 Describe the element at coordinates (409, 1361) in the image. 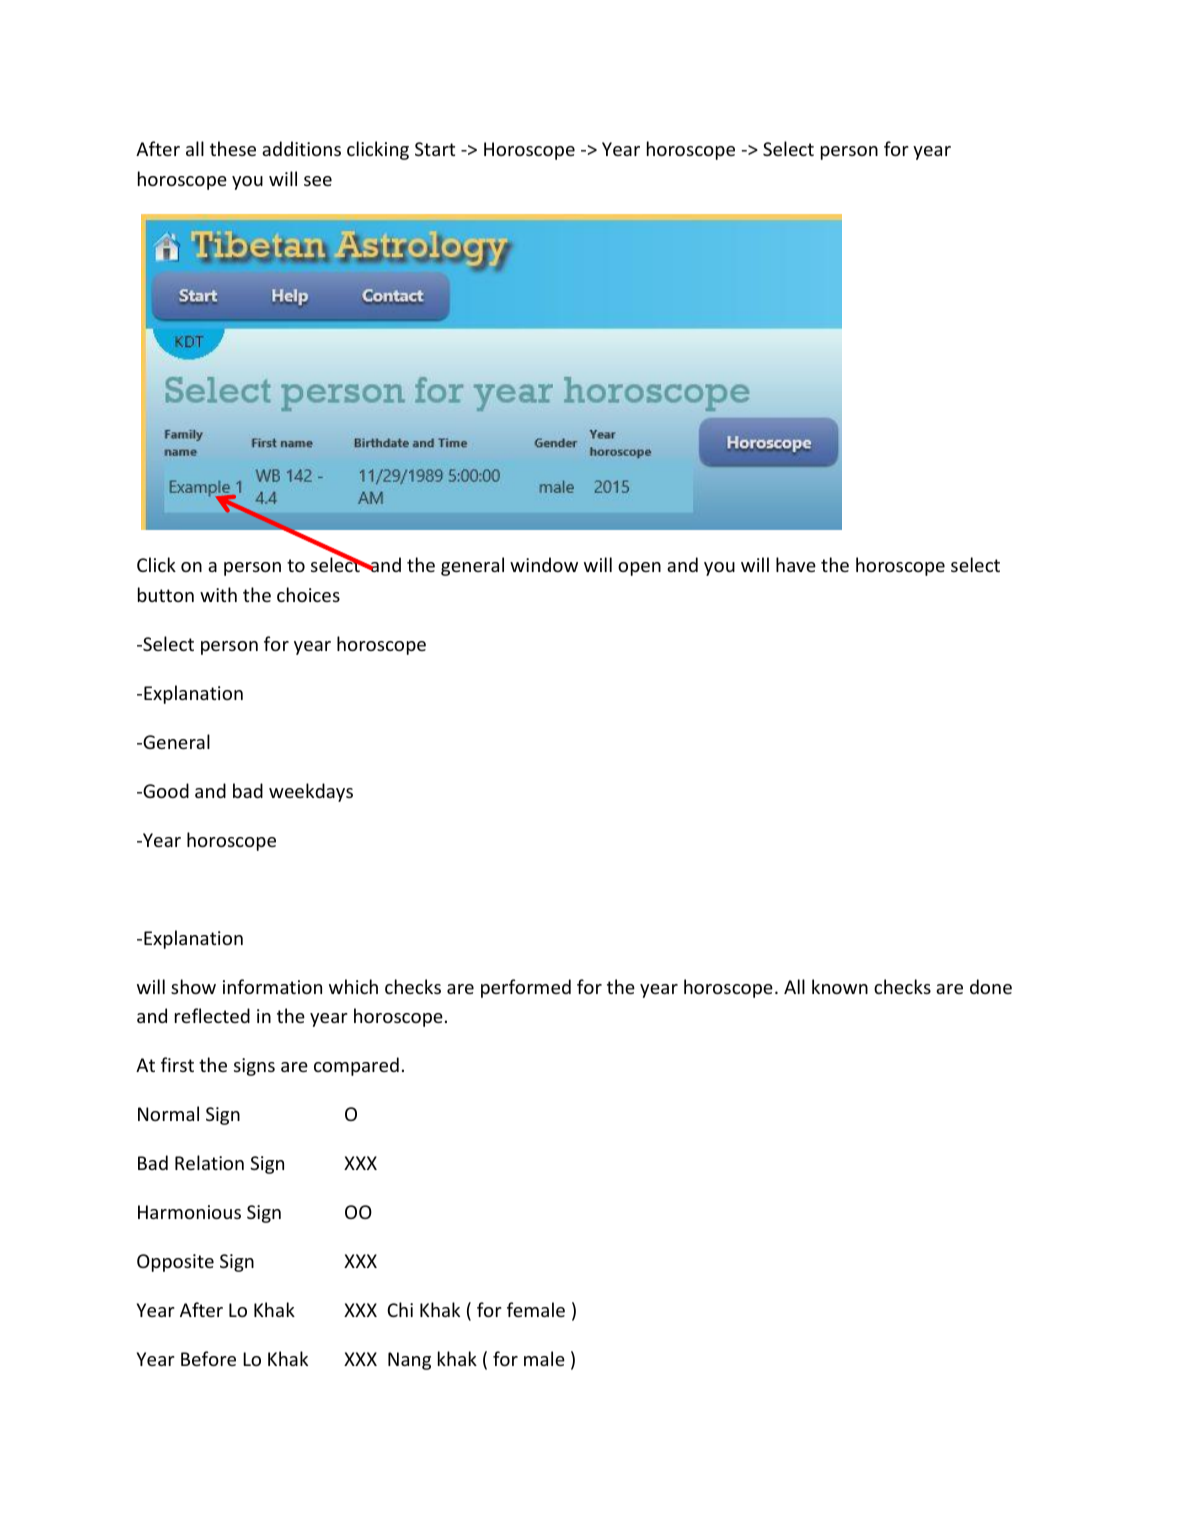

I see `Nang` at that location.
